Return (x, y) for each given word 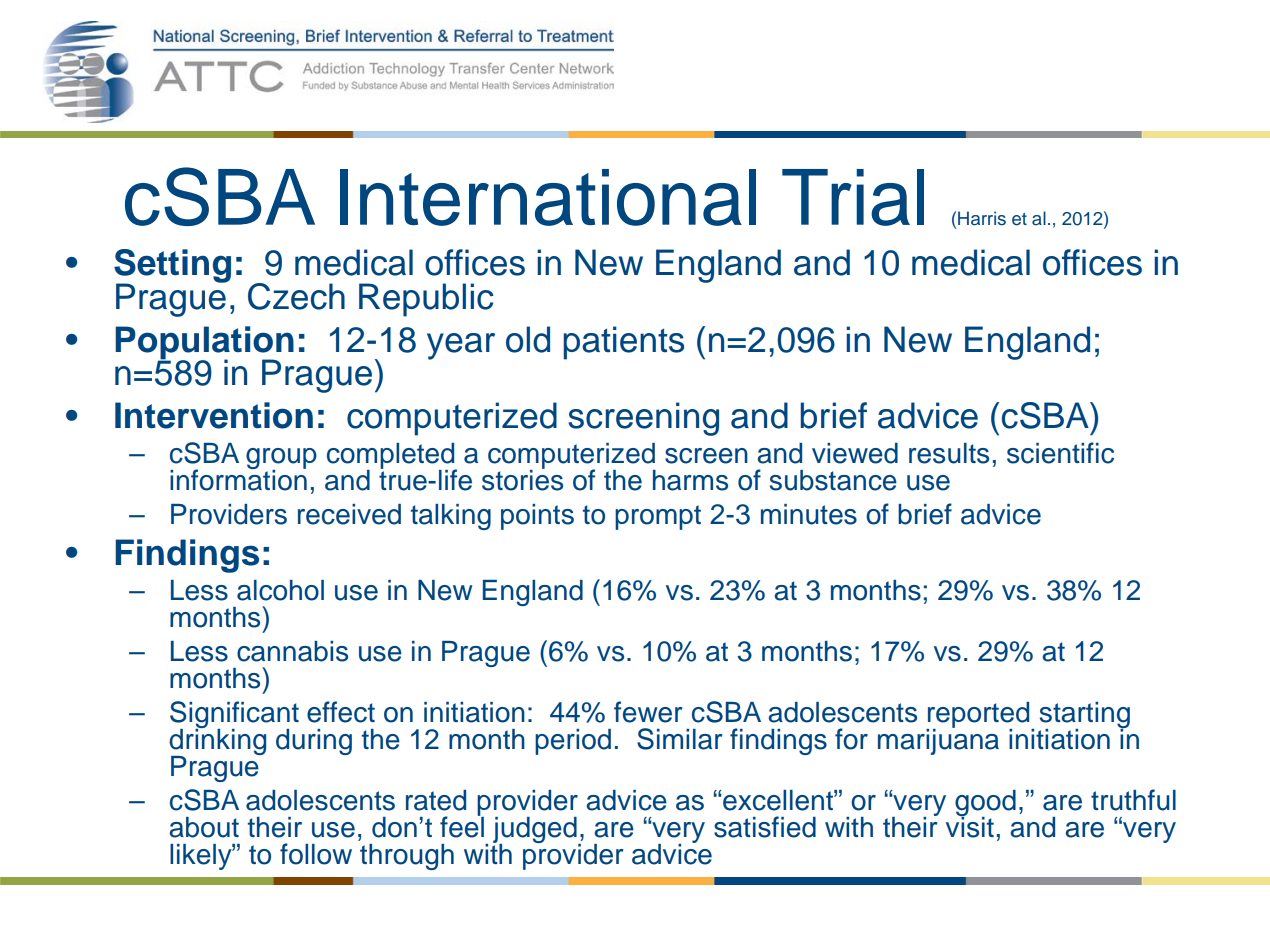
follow (316, 854)
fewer (648, 712)
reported (979, 716)
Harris (982, 218)
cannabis (292, 651)
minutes (809, 514)
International (548, 197)
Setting (172, 267)
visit (970, 826)
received (349, 514)
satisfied (765, 827)
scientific (1060, 453)
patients (623, 343)
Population (204, 343)
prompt (658, 517)
